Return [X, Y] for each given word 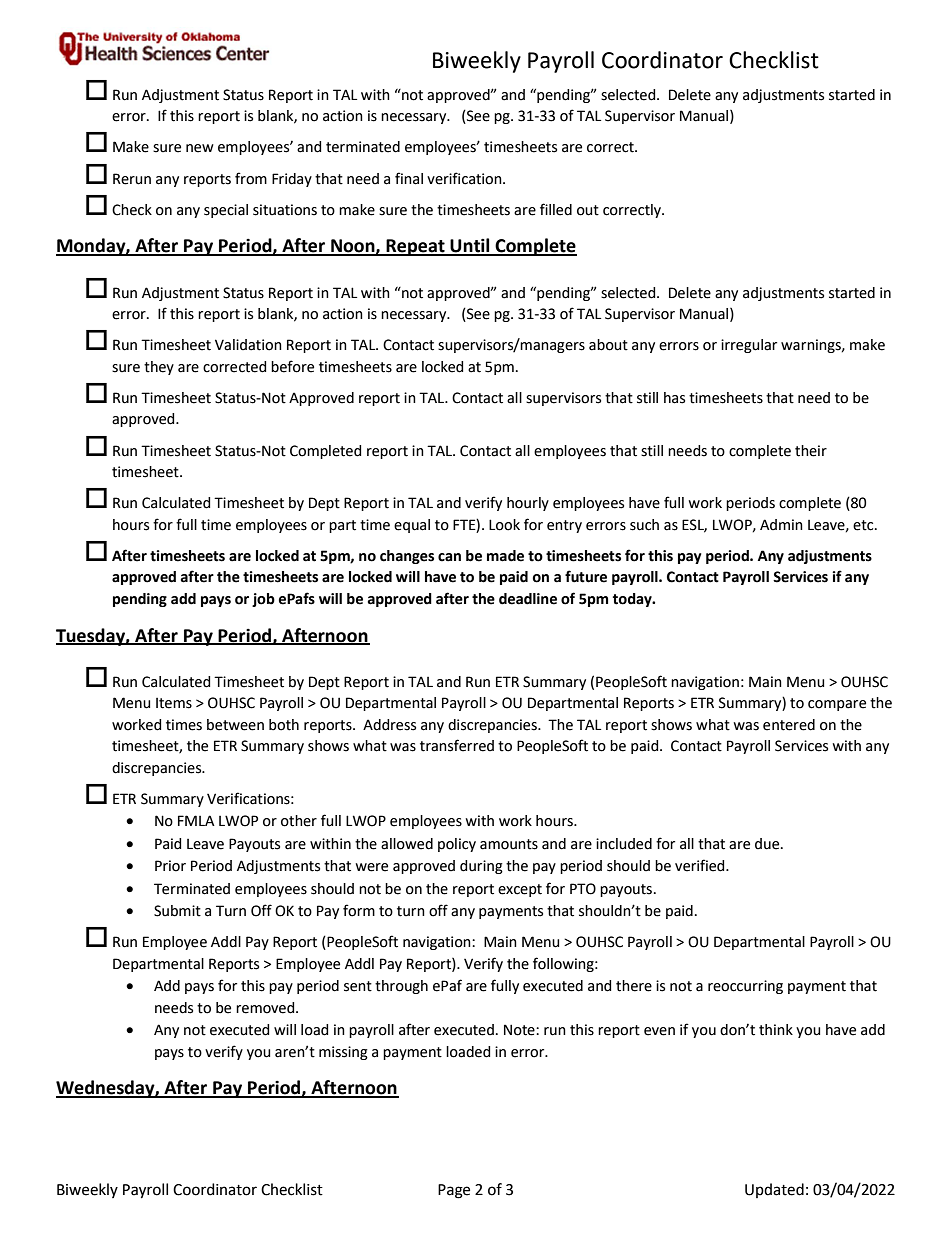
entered [789, 725]
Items [174, 703]
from [251, 178]
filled [556, 209]
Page [454, 1191]
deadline [528, 599]
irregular [749, 346]
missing [343, 1053]
